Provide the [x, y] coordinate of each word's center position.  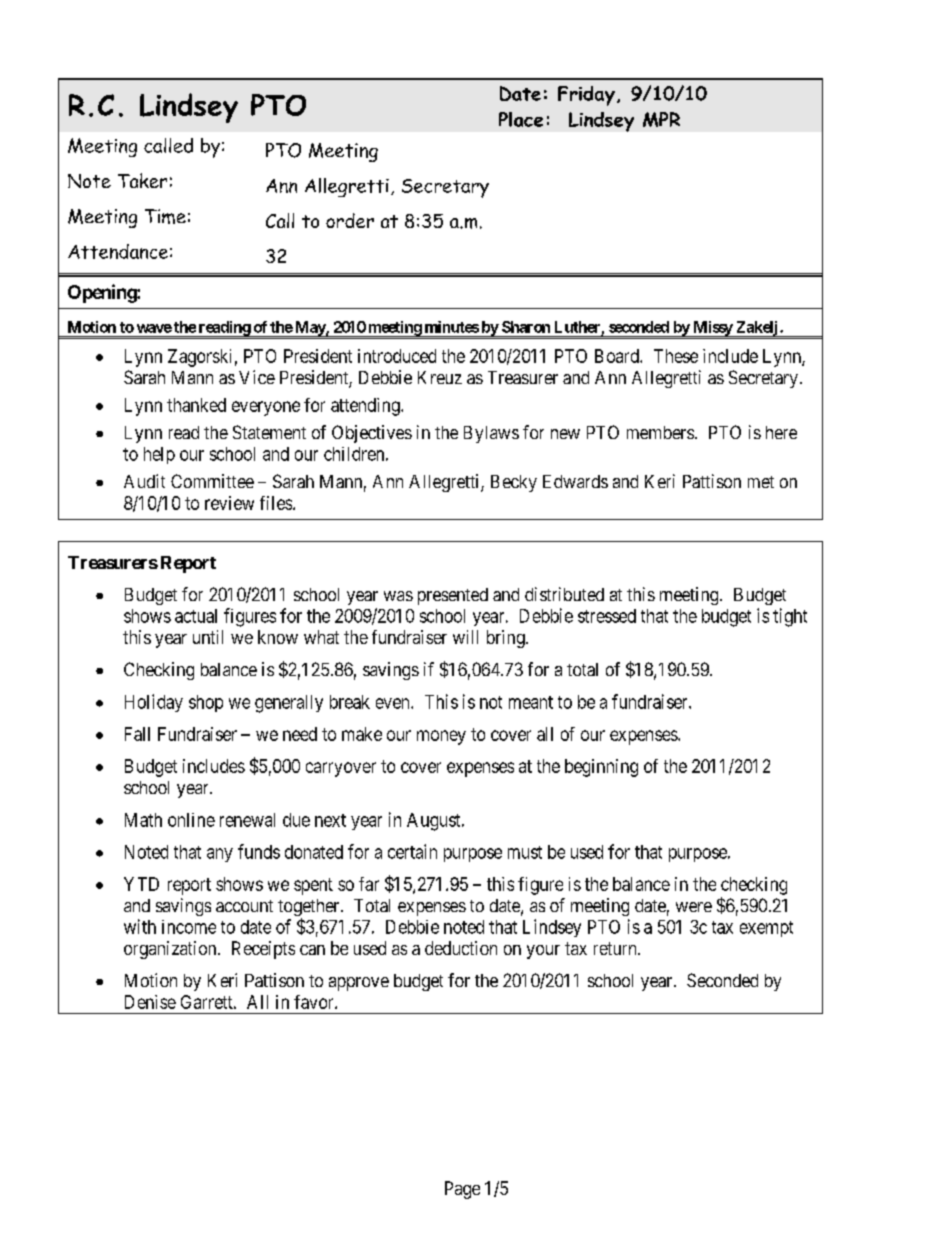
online [191, 820]
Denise [150, 1002]
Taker [142, 180]
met [761, 482]
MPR [661, 119]
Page [462, 1190]
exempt [766, 929]
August [435, 822]
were [694, 907]
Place [521, 119]
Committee [212, 481]
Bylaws [491, 434]
